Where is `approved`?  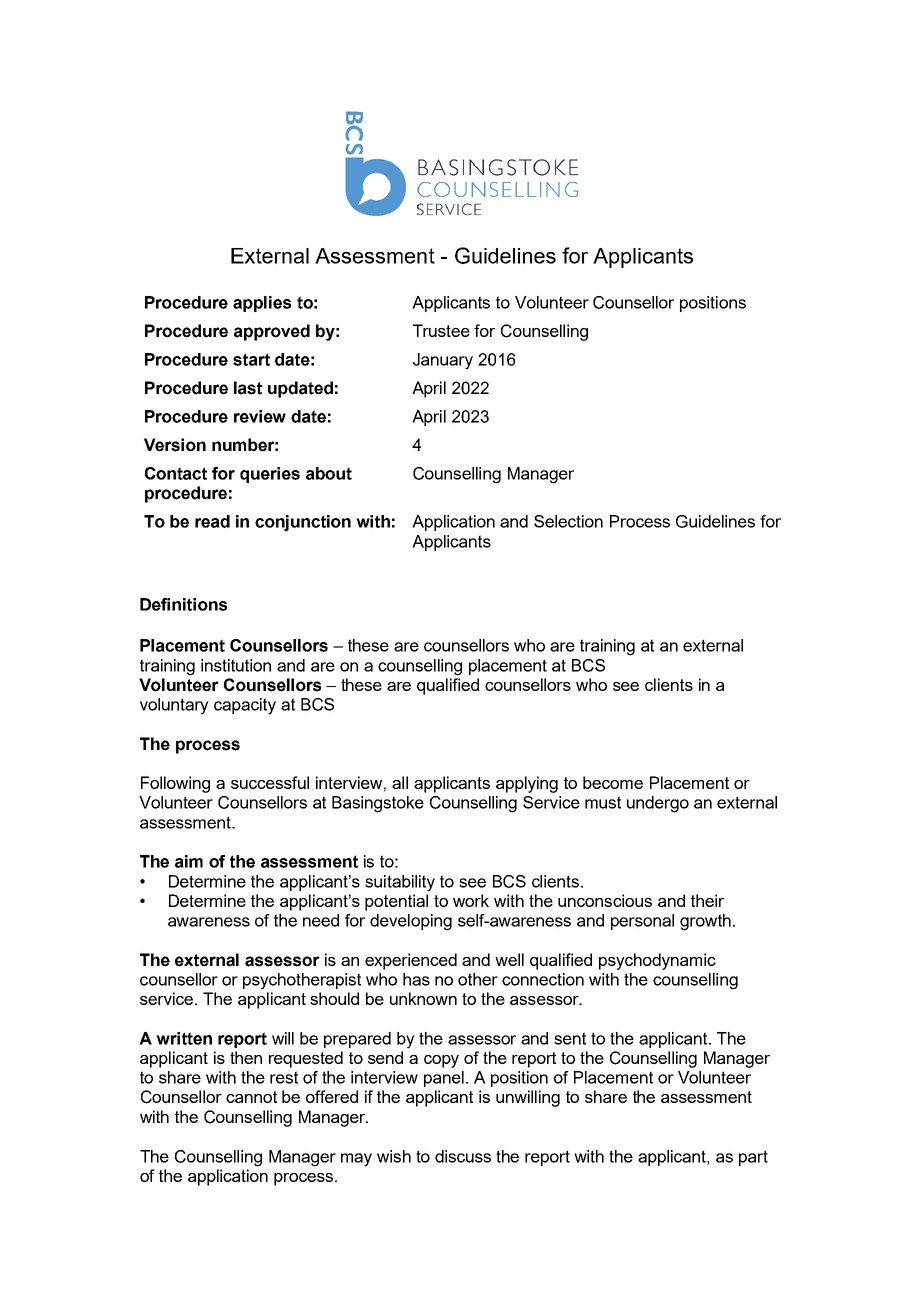 approved is located at coordinates (272, 332).
